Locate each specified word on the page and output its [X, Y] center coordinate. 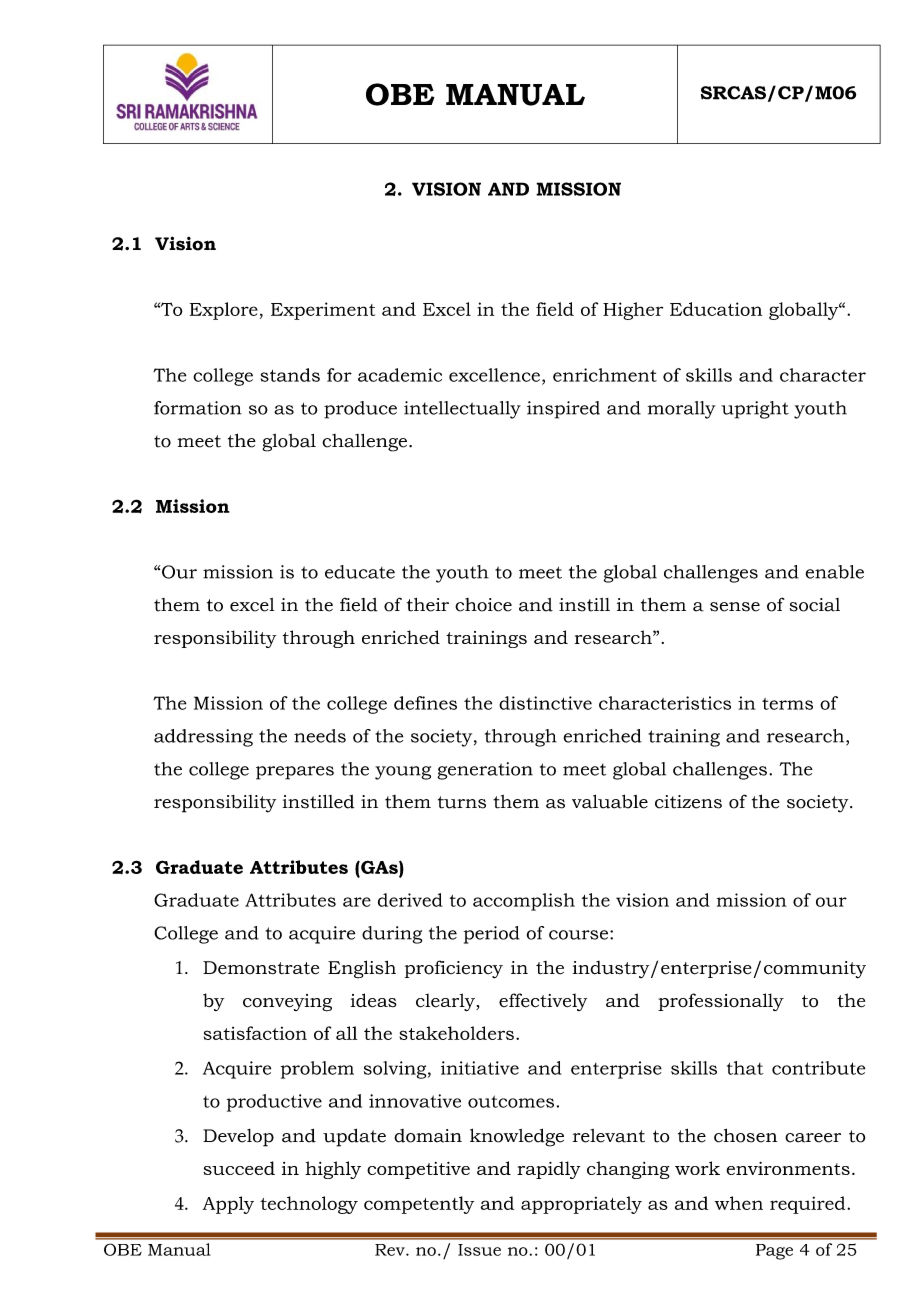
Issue [479, 1250]
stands [290, 375]
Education [716, 309]
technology [309, 1205]
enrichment [605, 375]
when [739, 1203]
